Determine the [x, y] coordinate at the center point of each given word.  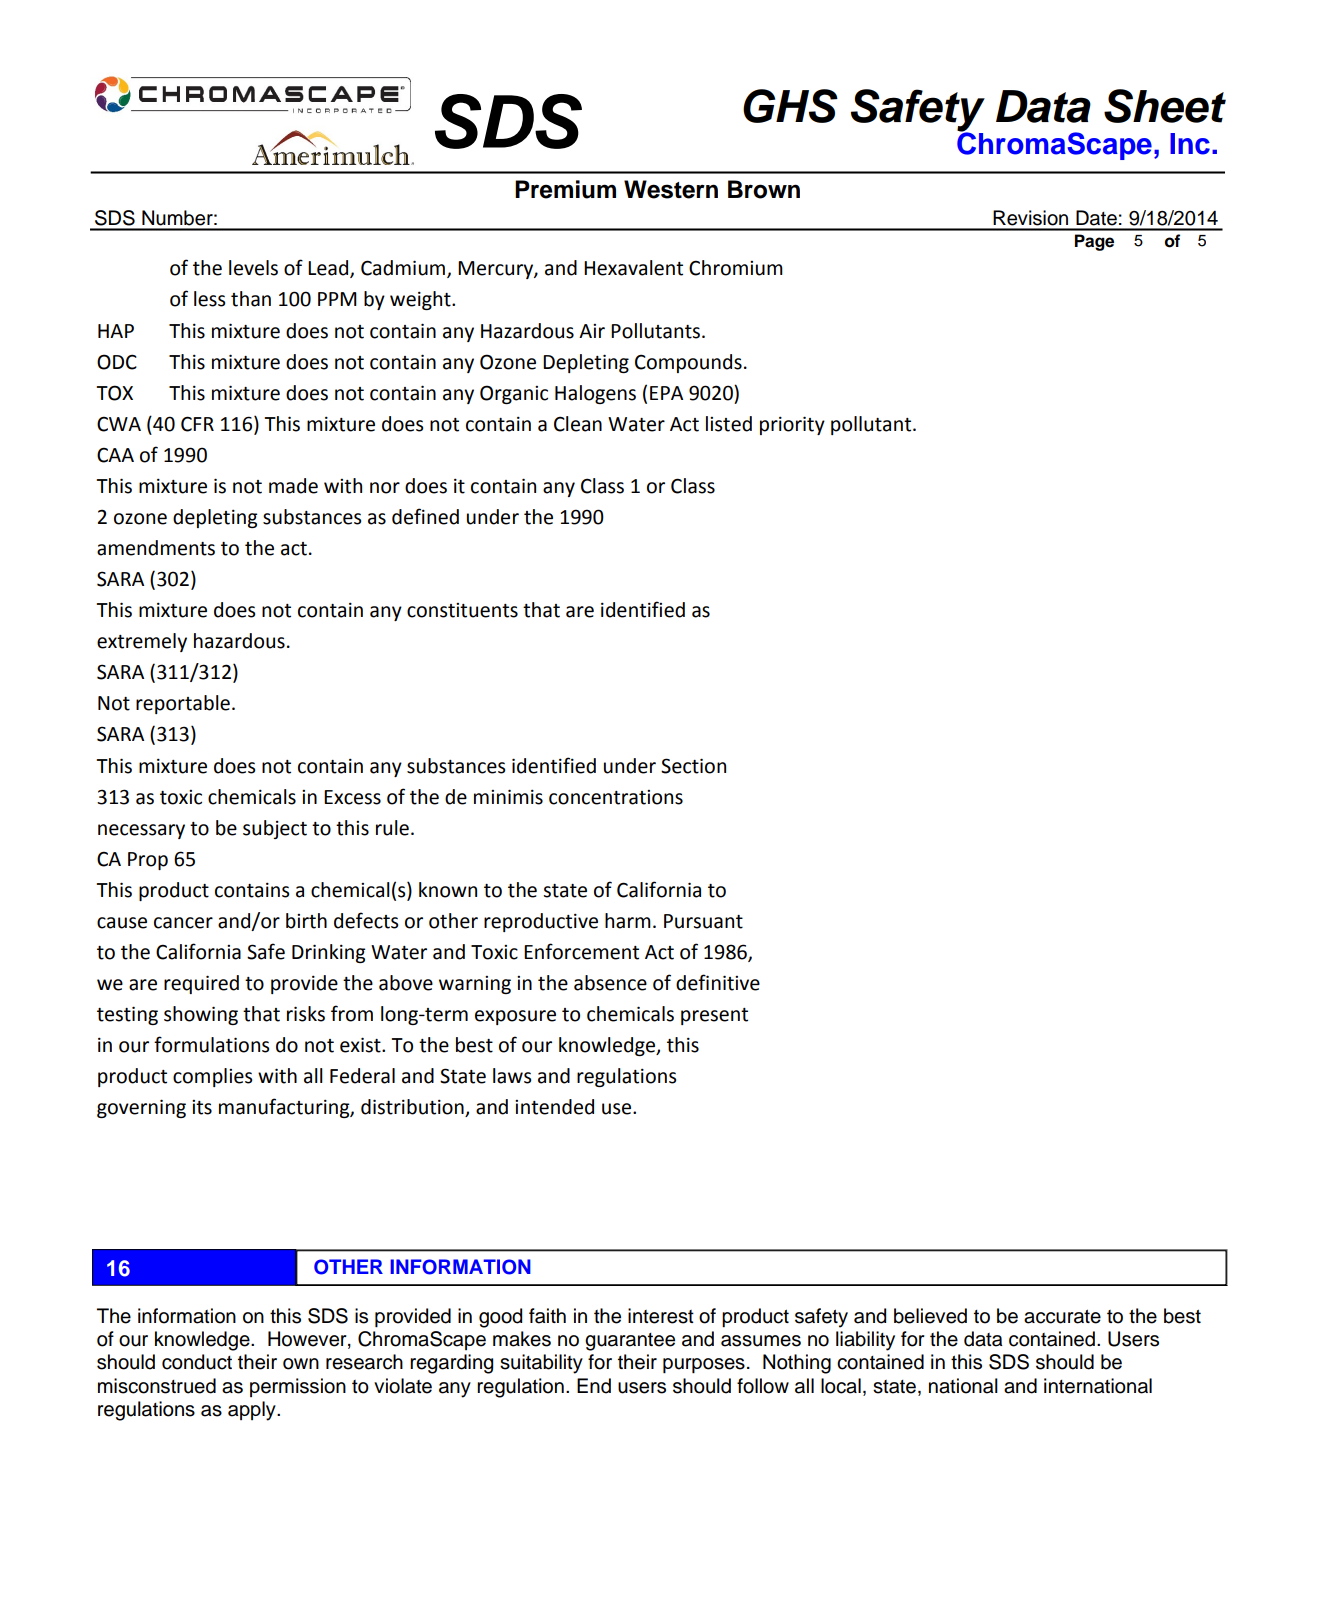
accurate [1062, 1316]
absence [610, 983]
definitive [718, 982]
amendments [156, 548]
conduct [197, 1362]
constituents [462, 610]
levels [253, 268]
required [201, 984]
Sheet [1165, 106]
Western [671, 189]
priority [792, 425]
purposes [704, 1365]
